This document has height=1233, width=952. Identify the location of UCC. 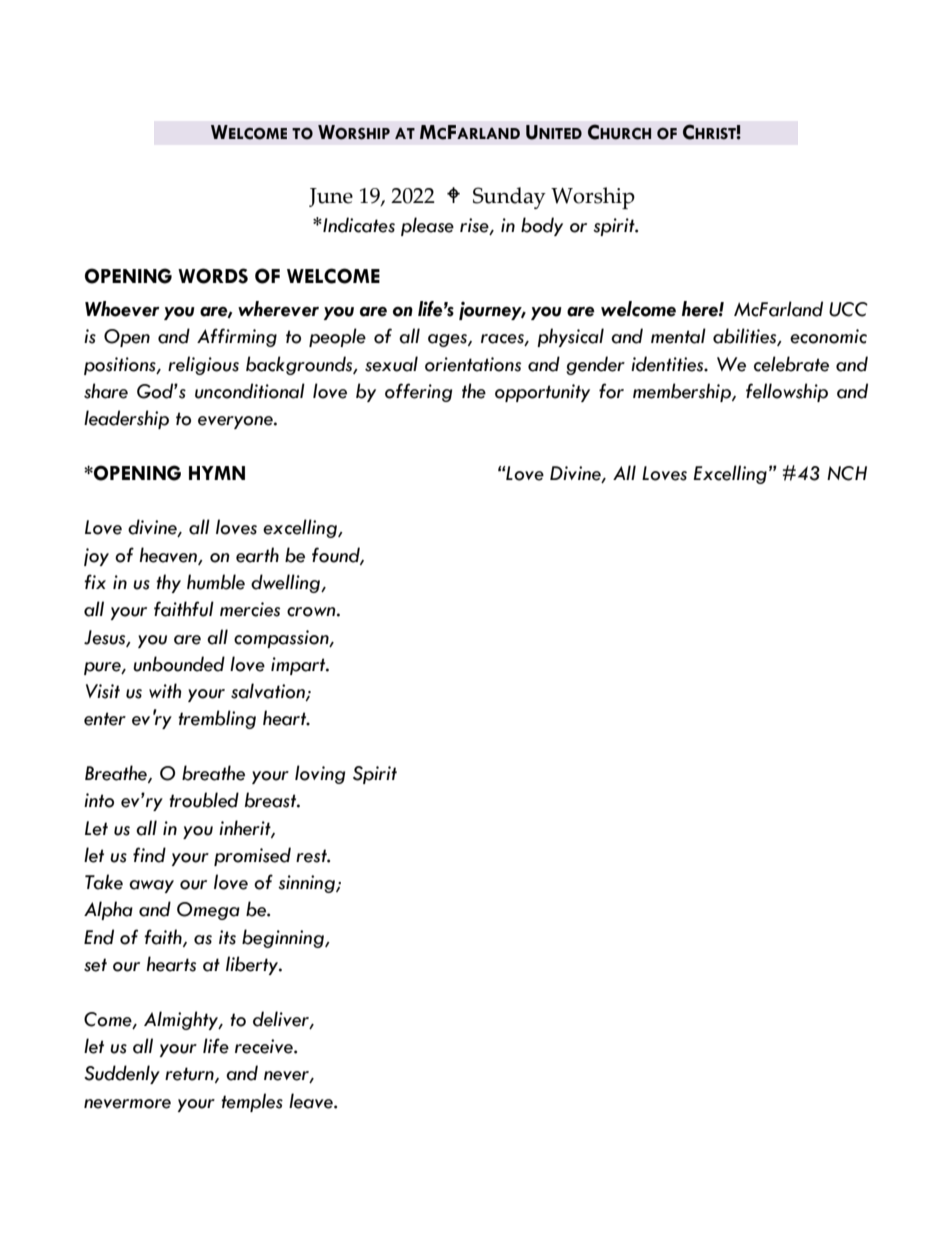
(848, 309).
